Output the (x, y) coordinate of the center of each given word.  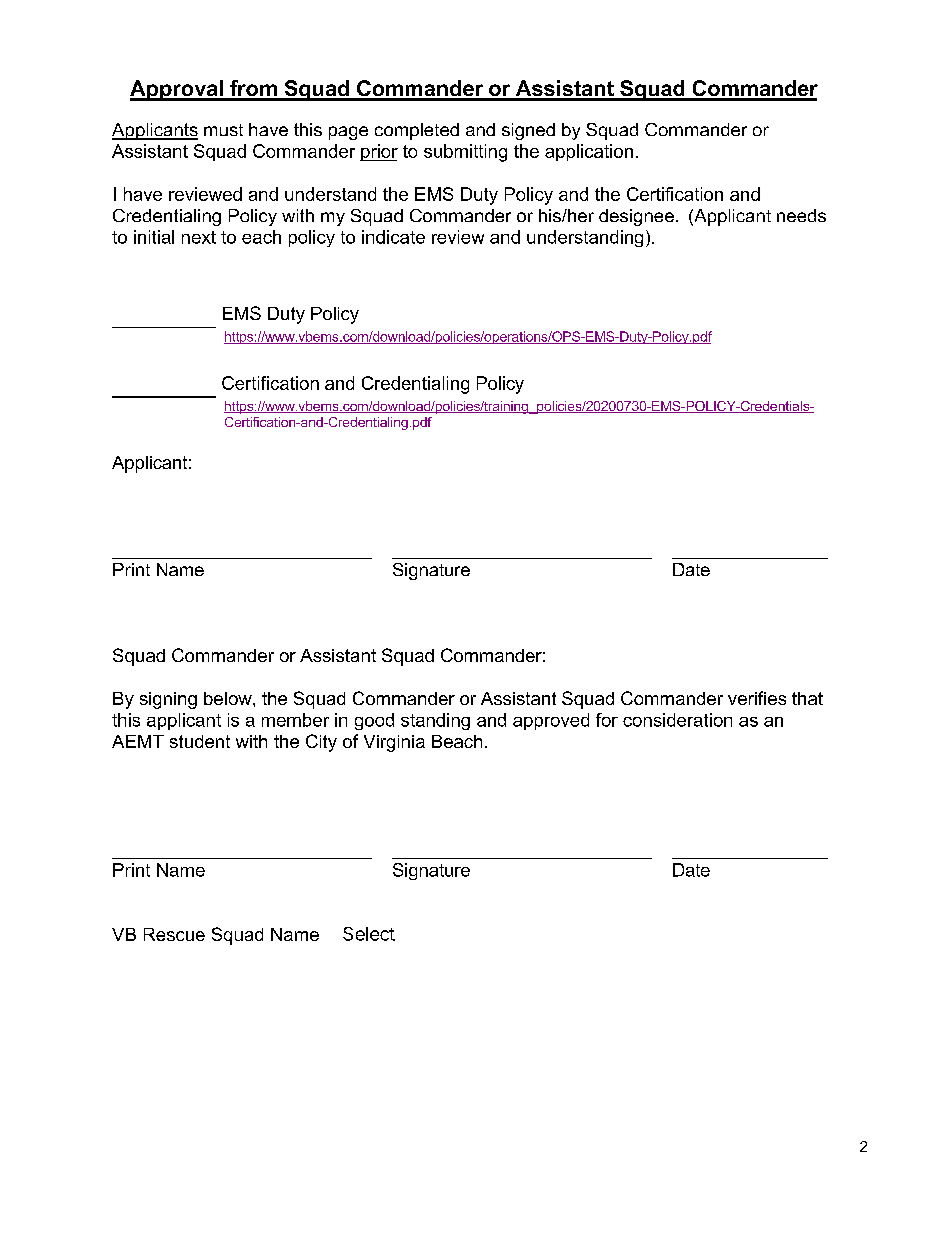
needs (801, 215)
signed (528, 131)
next (199, 237)
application (589, 152)
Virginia (394, 743)
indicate (393, 237)
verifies (757, 698)
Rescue (174, 934)
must (223, 130)
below (229, 698)
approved (551, 721)
